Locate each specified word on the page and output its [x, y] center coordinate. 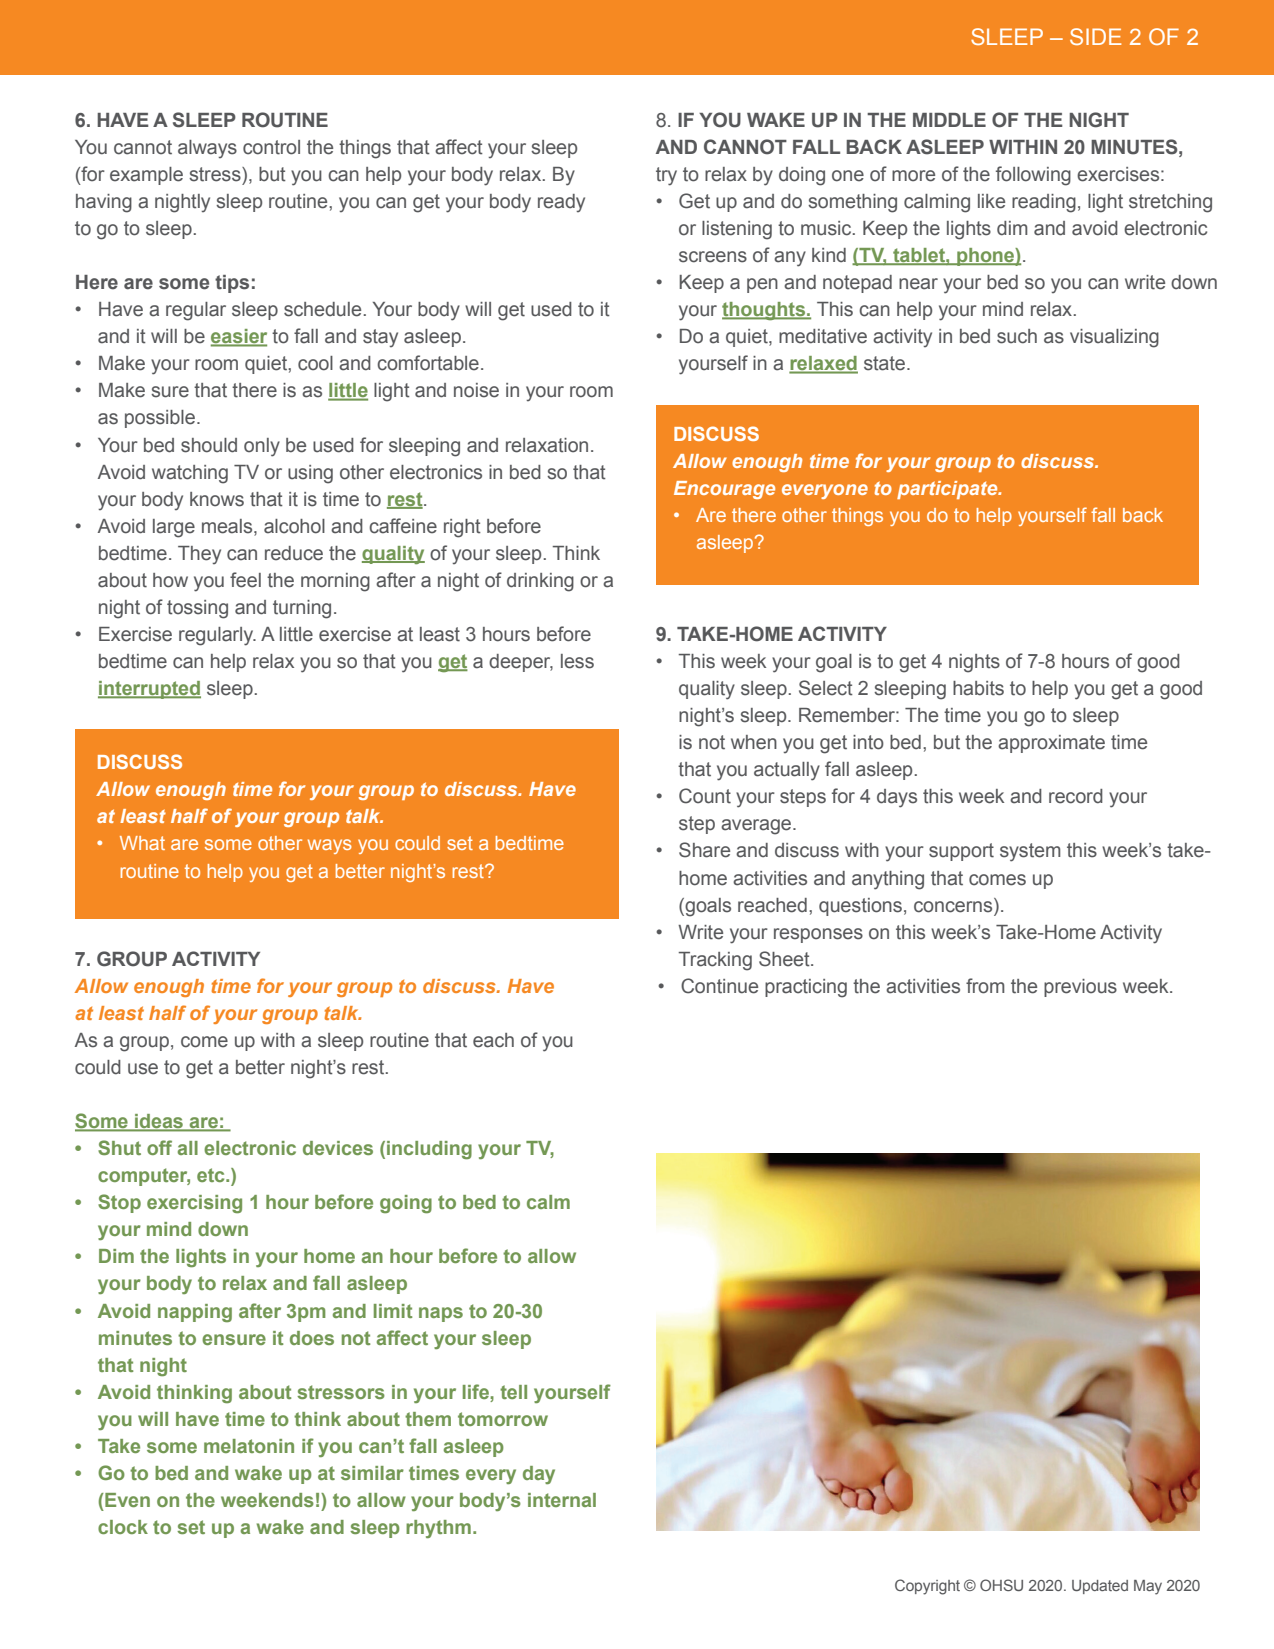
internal [562, 1500]
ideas [159, 1122]
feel [245, 580]
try [666, 176]
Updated [1100, 1587]
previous [1080, 988]
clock [123, 1527]
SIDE [1095, 36]
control [271, 147]
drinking [540, 582]
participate [948, 490]
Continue [719, 986]
